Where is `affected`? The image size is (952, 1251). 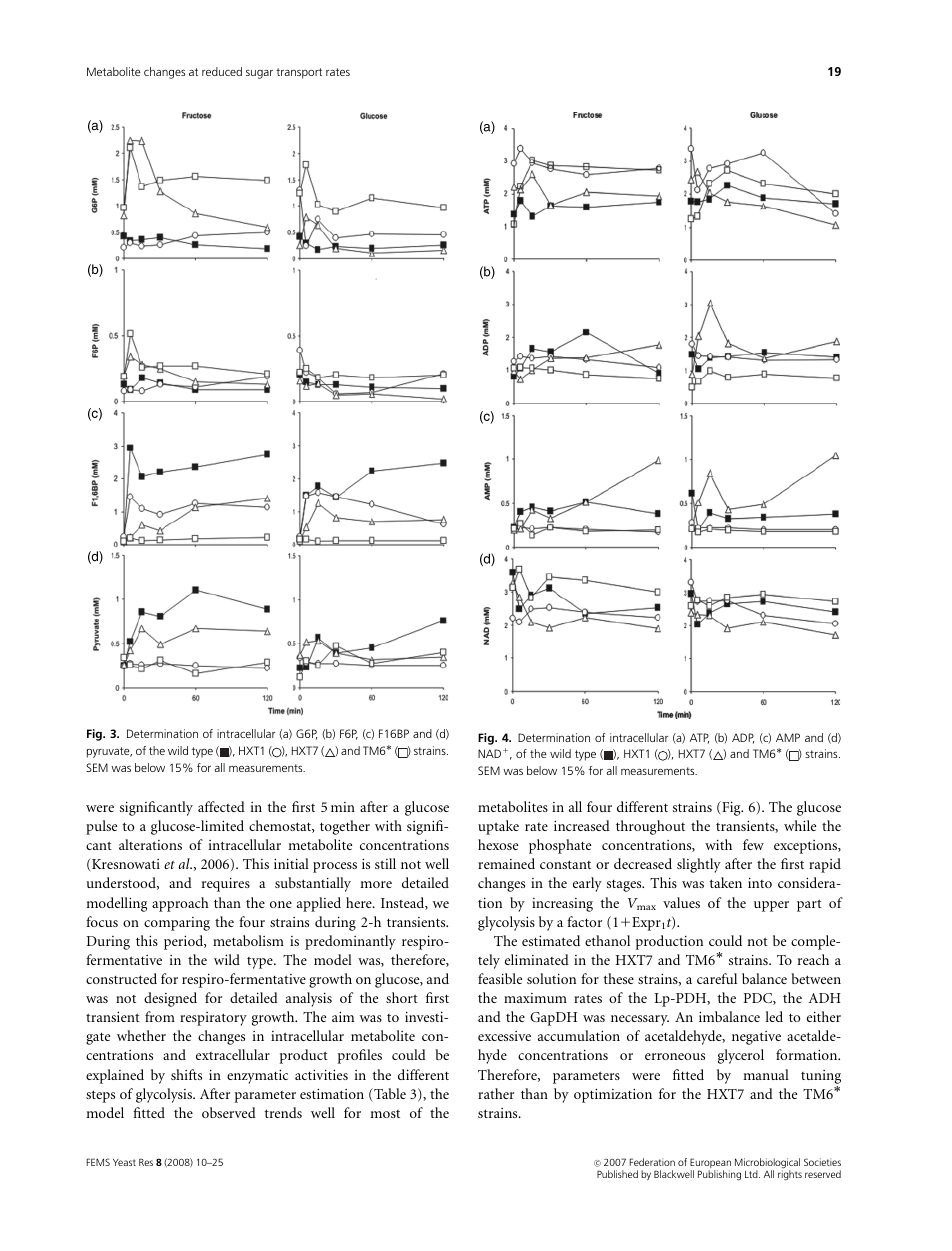
affected is located at coordinates (221, 806).
